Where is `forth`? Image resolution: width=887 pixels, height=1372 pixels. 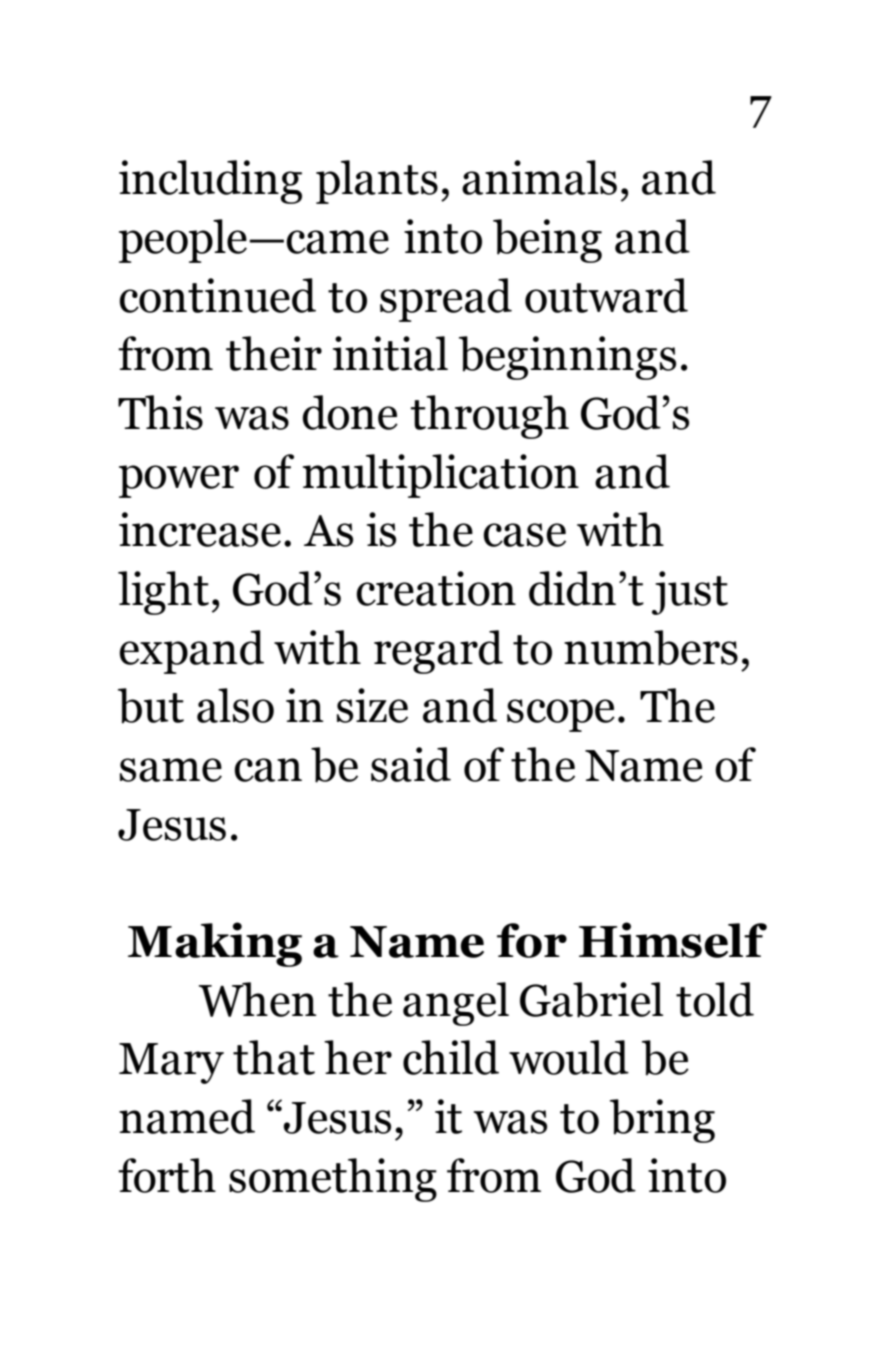
forth is located at coordinates (167, 1175).
